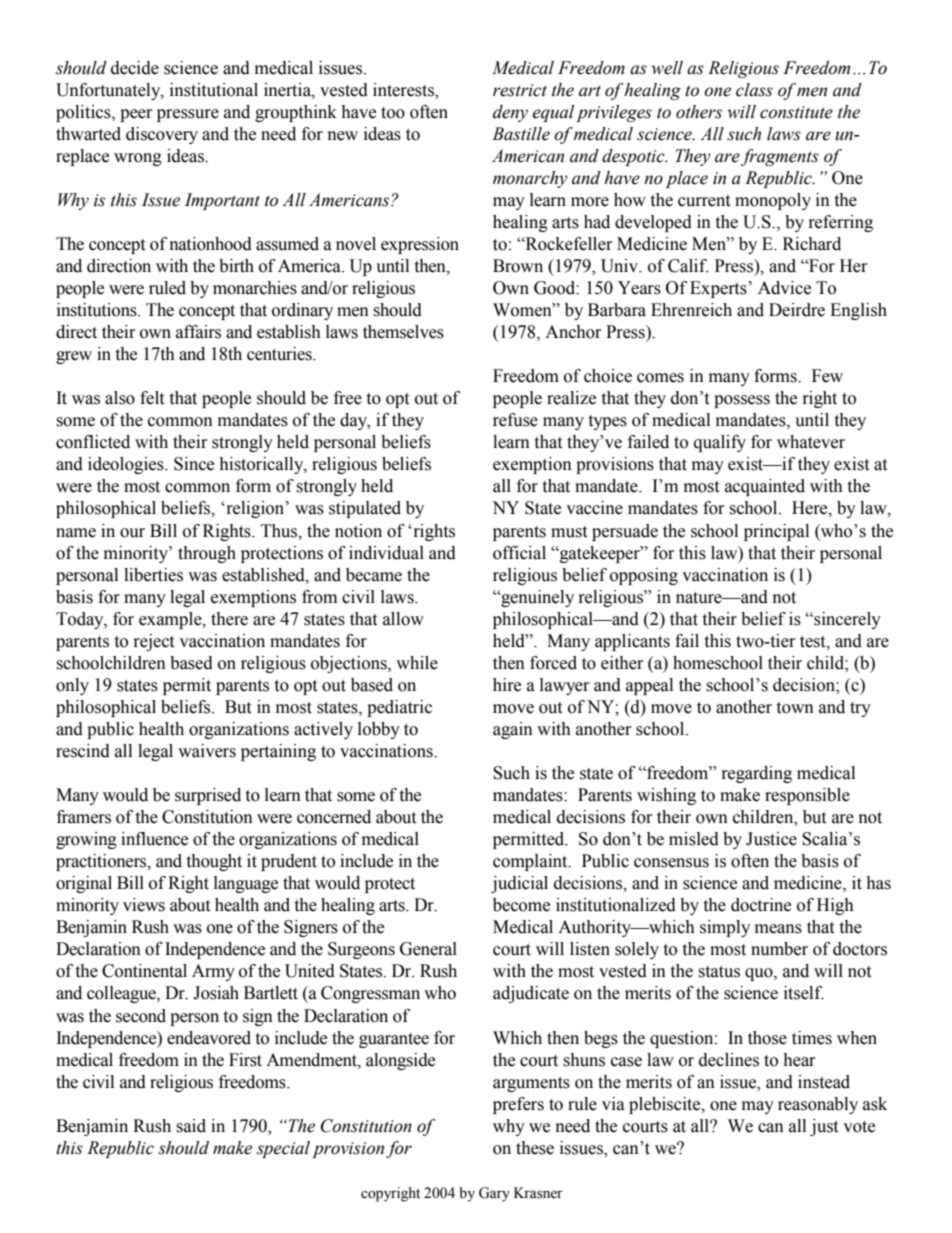 The height and width of the page is (1233, 952). What do you see at coordinates (519, 884) in the page?
I see `judicial` at bounding box center [519, 884].
